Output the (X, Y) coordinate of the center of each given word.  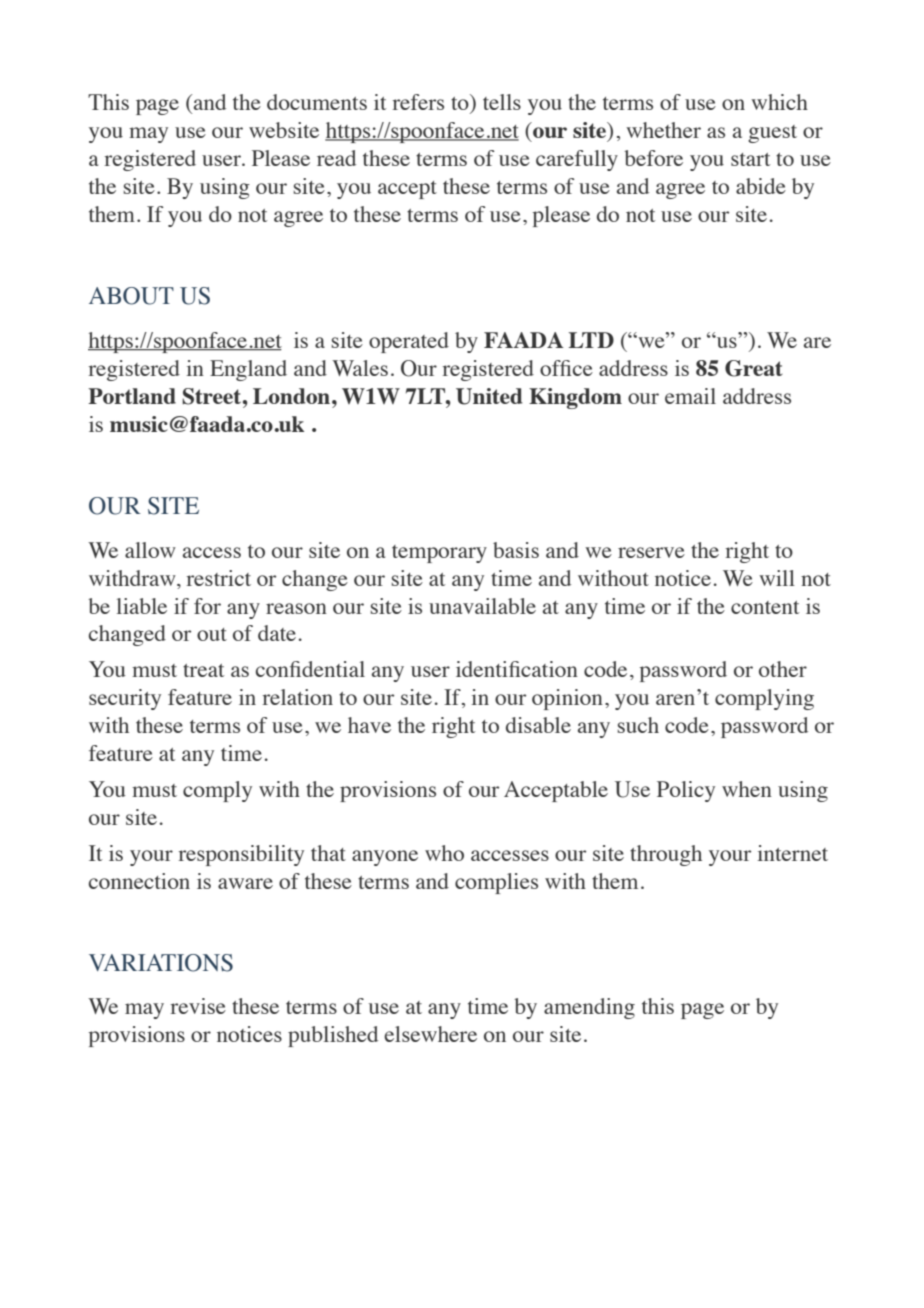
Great (754, 368)
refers (418, 102)
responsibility (241, 855)
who (444, 853)
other (783, 669)
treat (203, 670)
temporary (439, 554)
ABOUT (131, 296)
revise (198, 1006)
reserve (651, 552)
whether (663, 130)
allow (150, 550)
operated (409, 342)
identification (517, 669)
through (666, 855)
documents (317, 102)
